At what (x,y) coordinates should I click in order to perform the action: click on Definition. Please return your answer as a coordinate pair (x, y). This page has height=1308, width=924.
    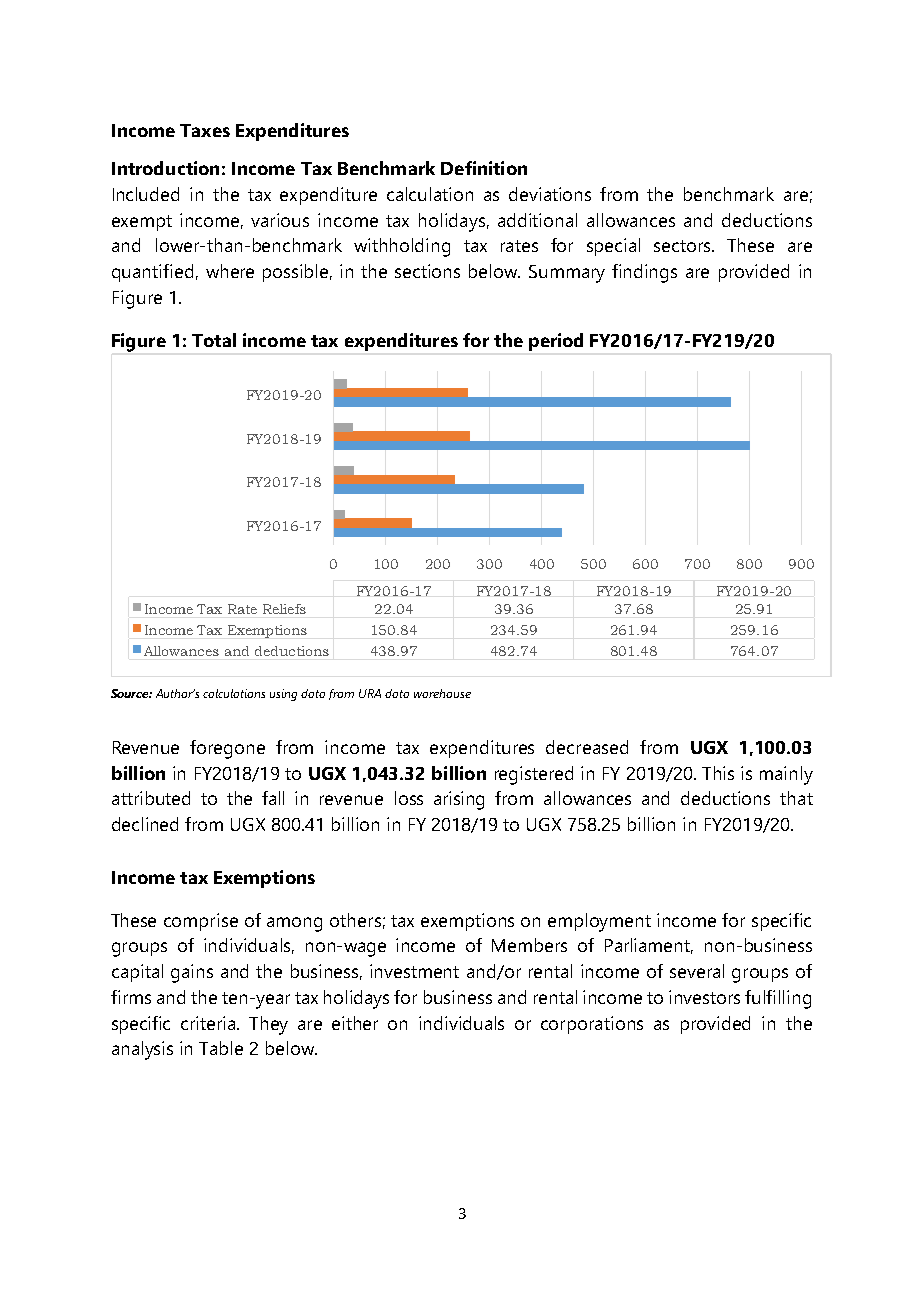
    Looking at the image, I should click on (484, 168).
